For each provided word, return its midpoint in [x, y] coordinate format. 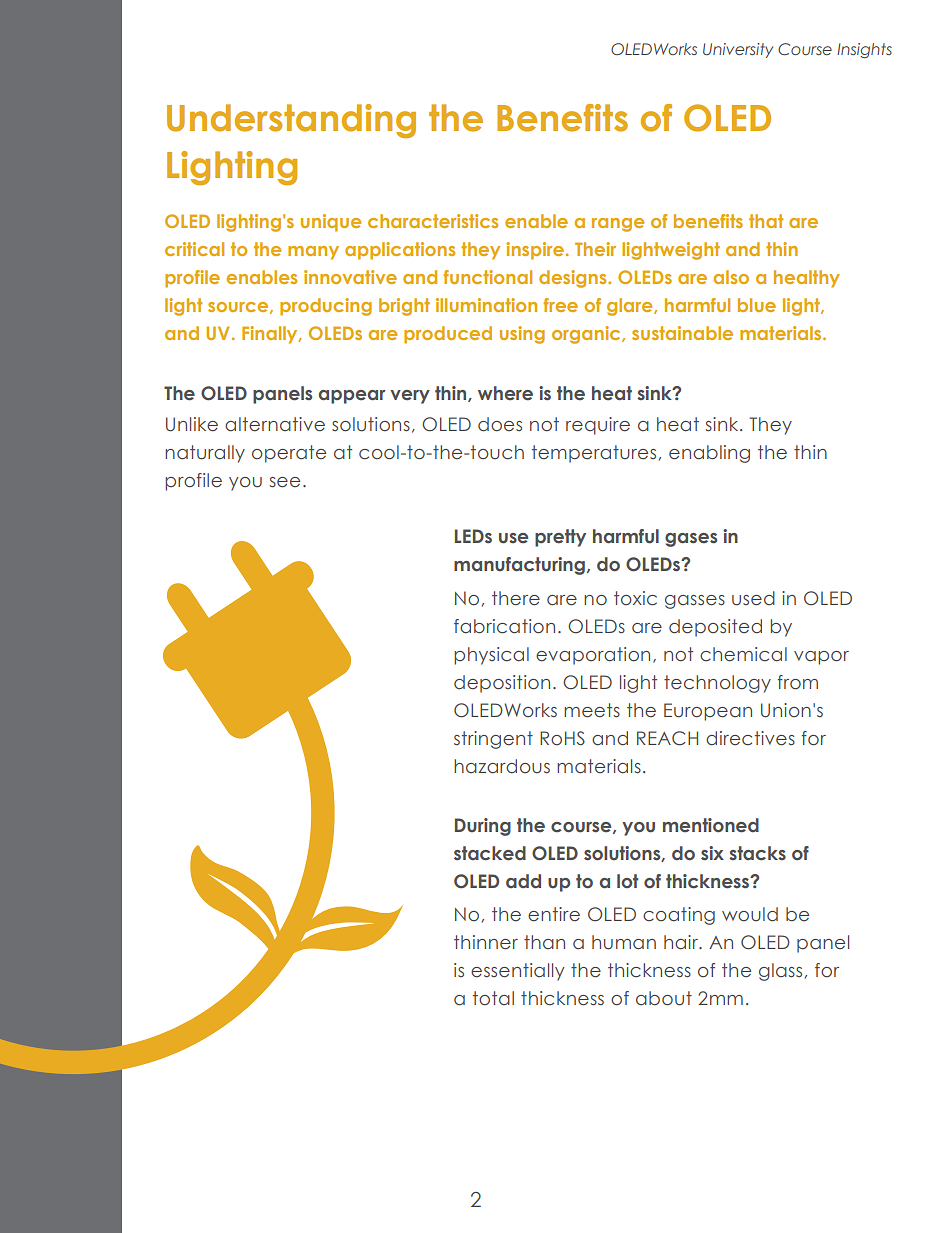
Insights [864, 51]
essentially [518, 972]
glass [780, 972]
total [493, 998]
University [738, 50]
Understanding [291, 121]
